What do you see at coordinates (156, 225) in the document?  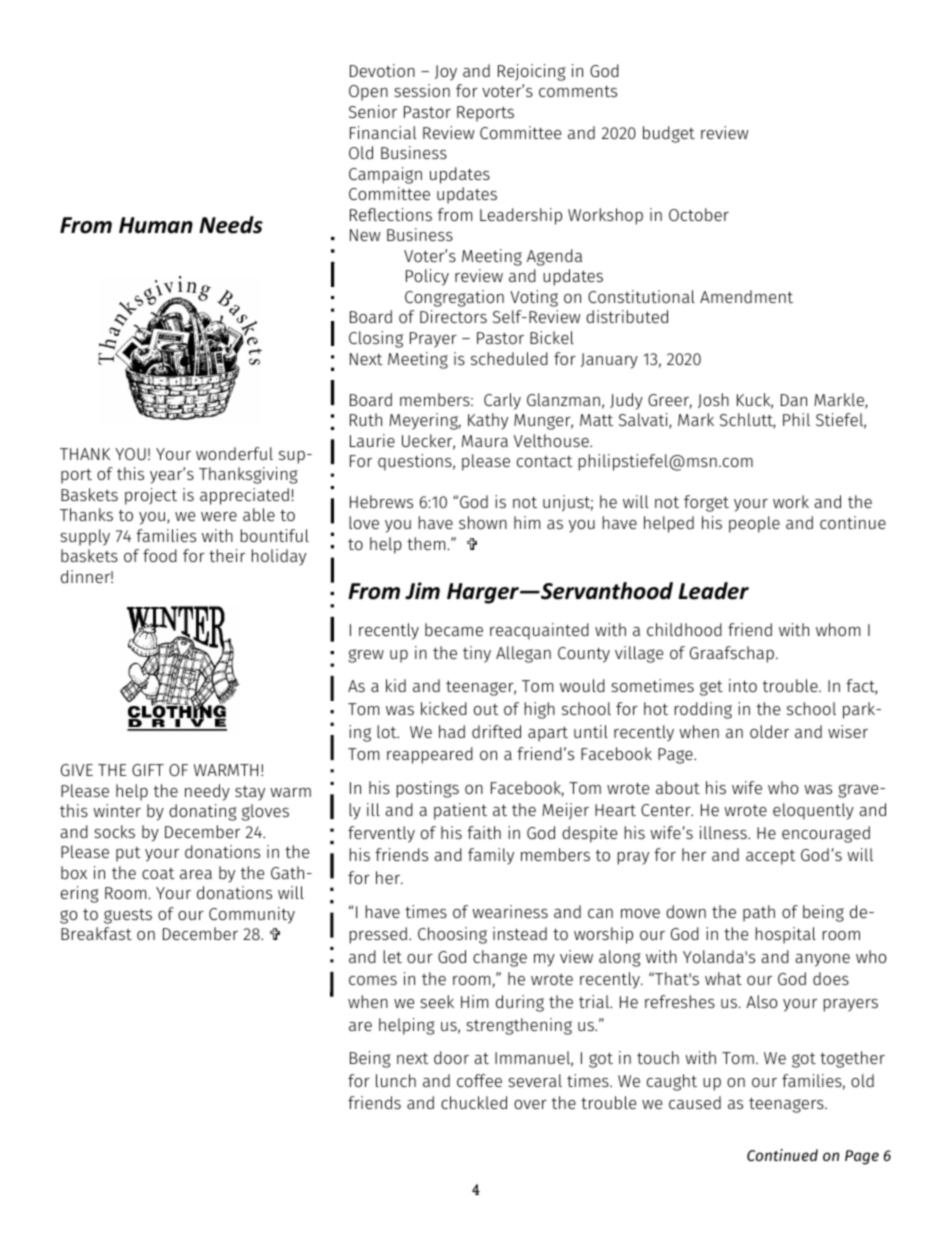 I see `Human` at bounding box center [156, 225].
